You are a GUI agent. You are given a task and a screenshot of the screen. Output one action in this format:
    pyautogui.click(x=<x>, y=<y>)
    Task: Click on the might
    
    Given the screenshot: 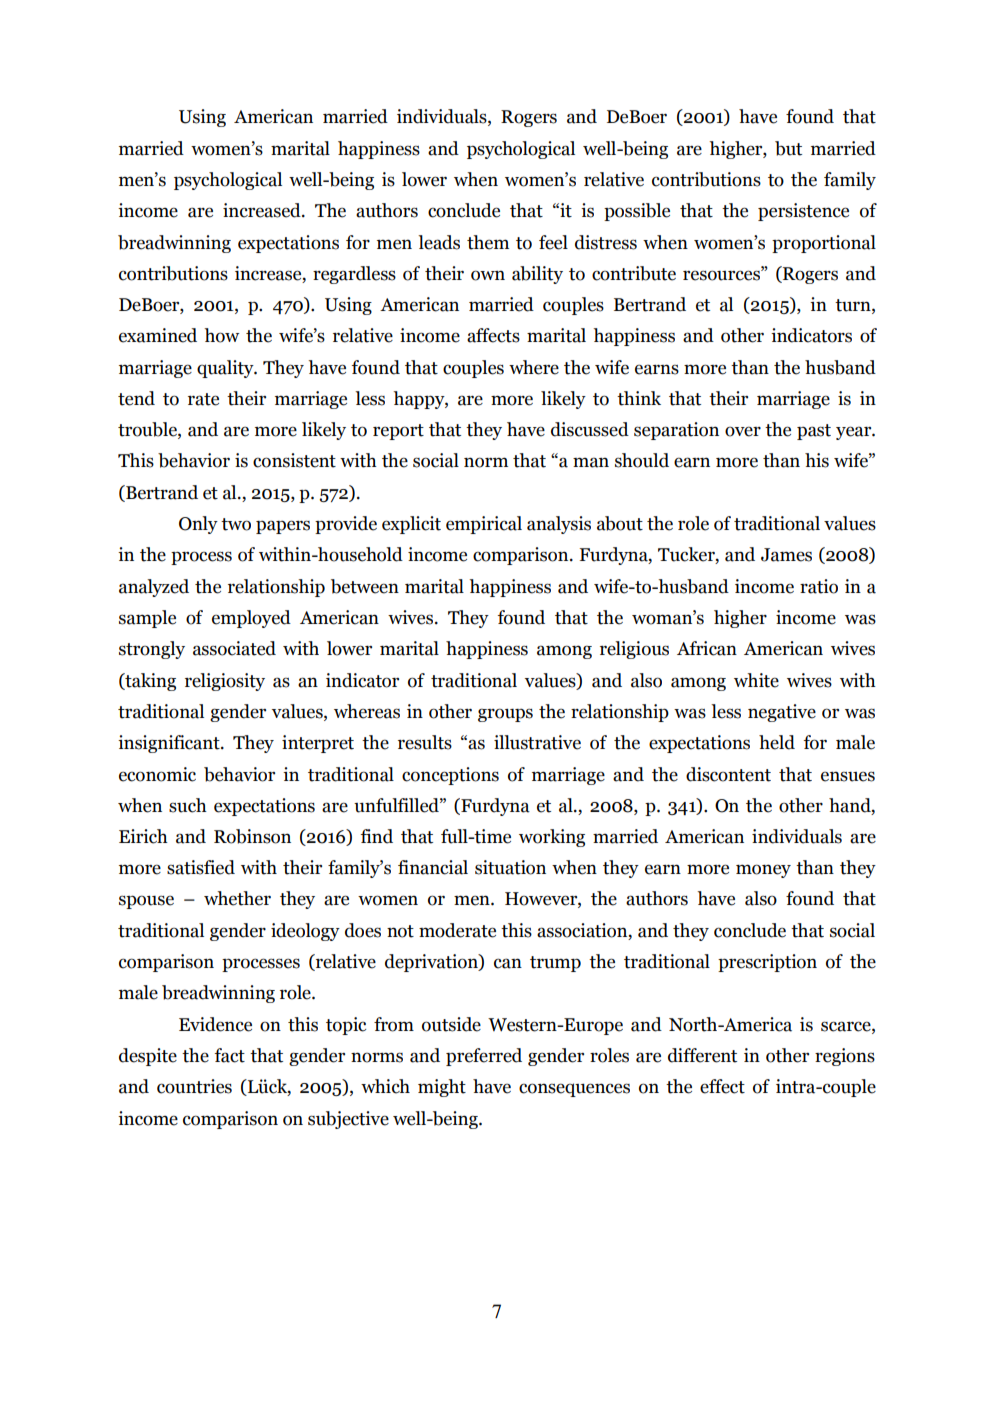 What is the action you would take?
    pyautogui.click(x=442, y=1088)
